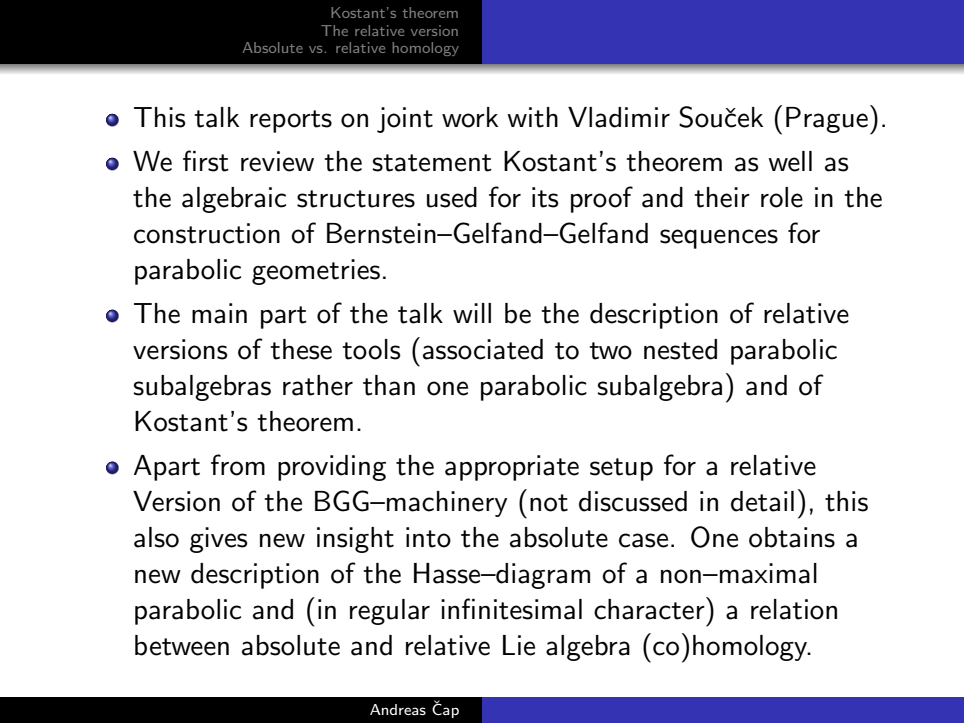 The height and width of the document is (723, 964). What do you see at coordinates (512, 468) in the document?
I see `appropriate` at bounding box center [512, 468].
